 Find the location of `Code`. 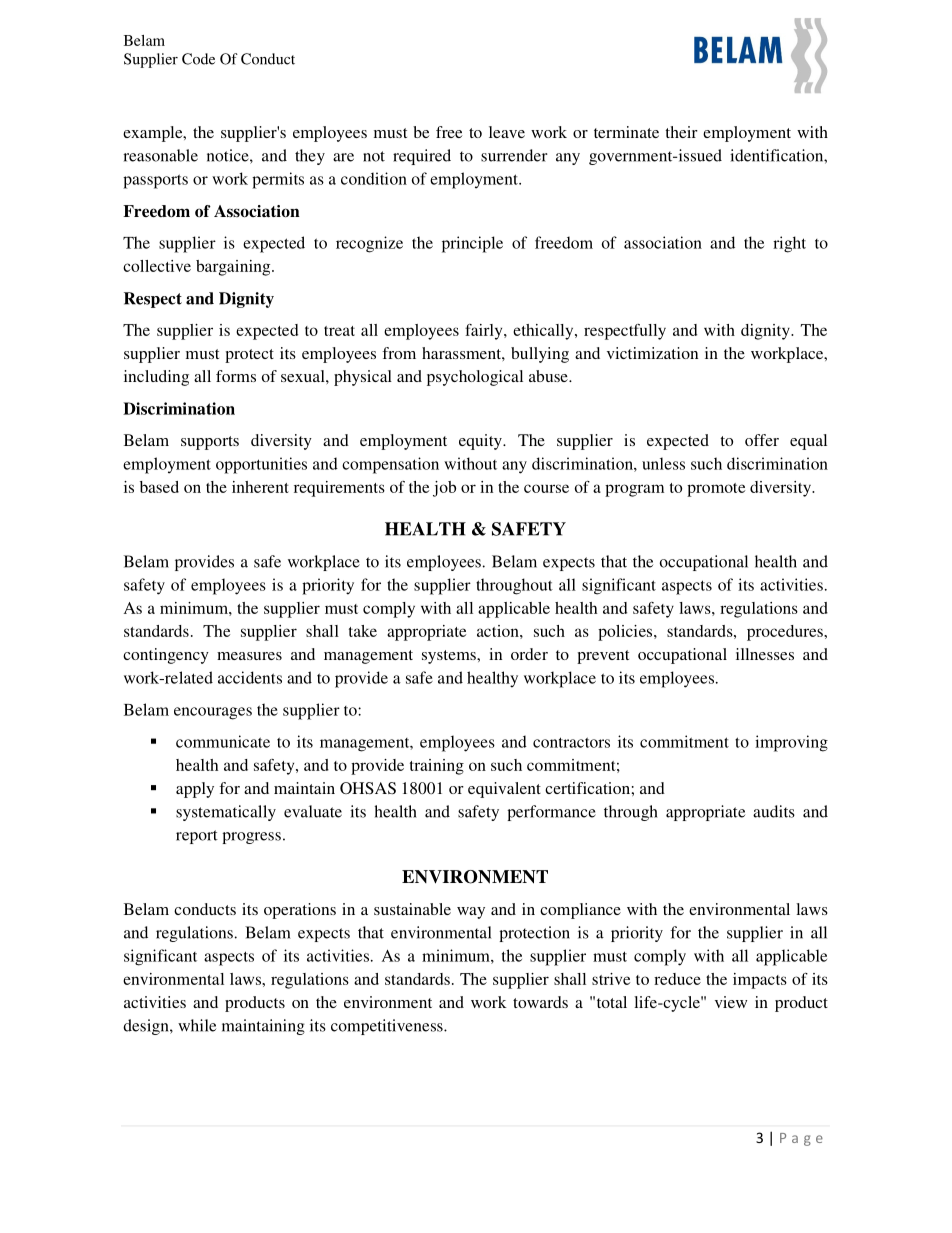

Code is located at coordinates (198, 59).
